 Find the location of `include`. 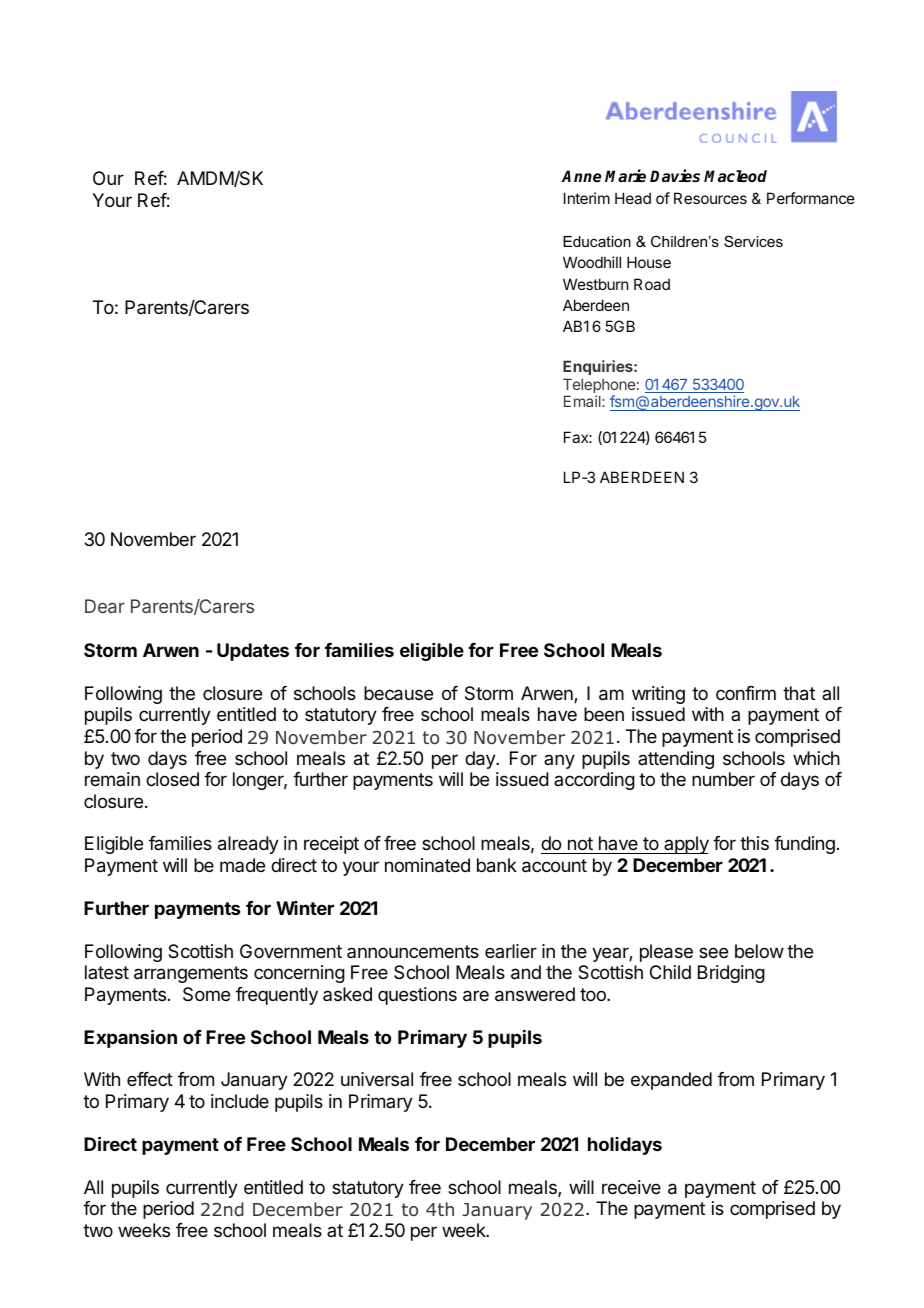

include is located at coordinates (240, 1101).
